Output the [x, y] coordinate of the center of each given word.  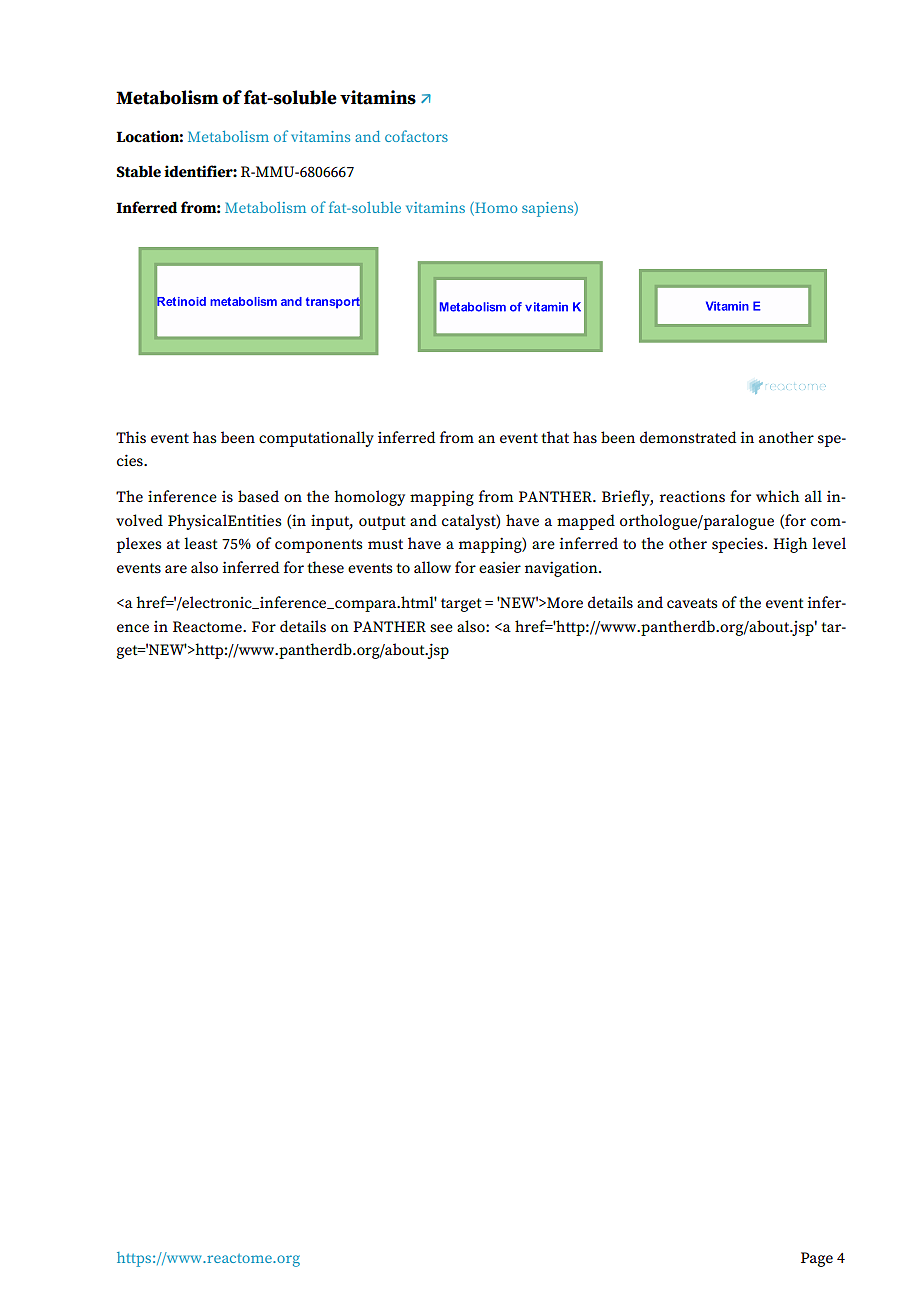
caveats [692, 603]
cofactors [416, 136]
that [555, 437]
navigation [562, 569]
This [131, 437]
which [777, 496]
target [461, 605]
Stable [138, 172]
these [325, 567]
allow [432, 567]
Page [817, 1259]
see [441, 628]
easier [500, 568]
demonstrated [688, 437]
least [201, 543]
